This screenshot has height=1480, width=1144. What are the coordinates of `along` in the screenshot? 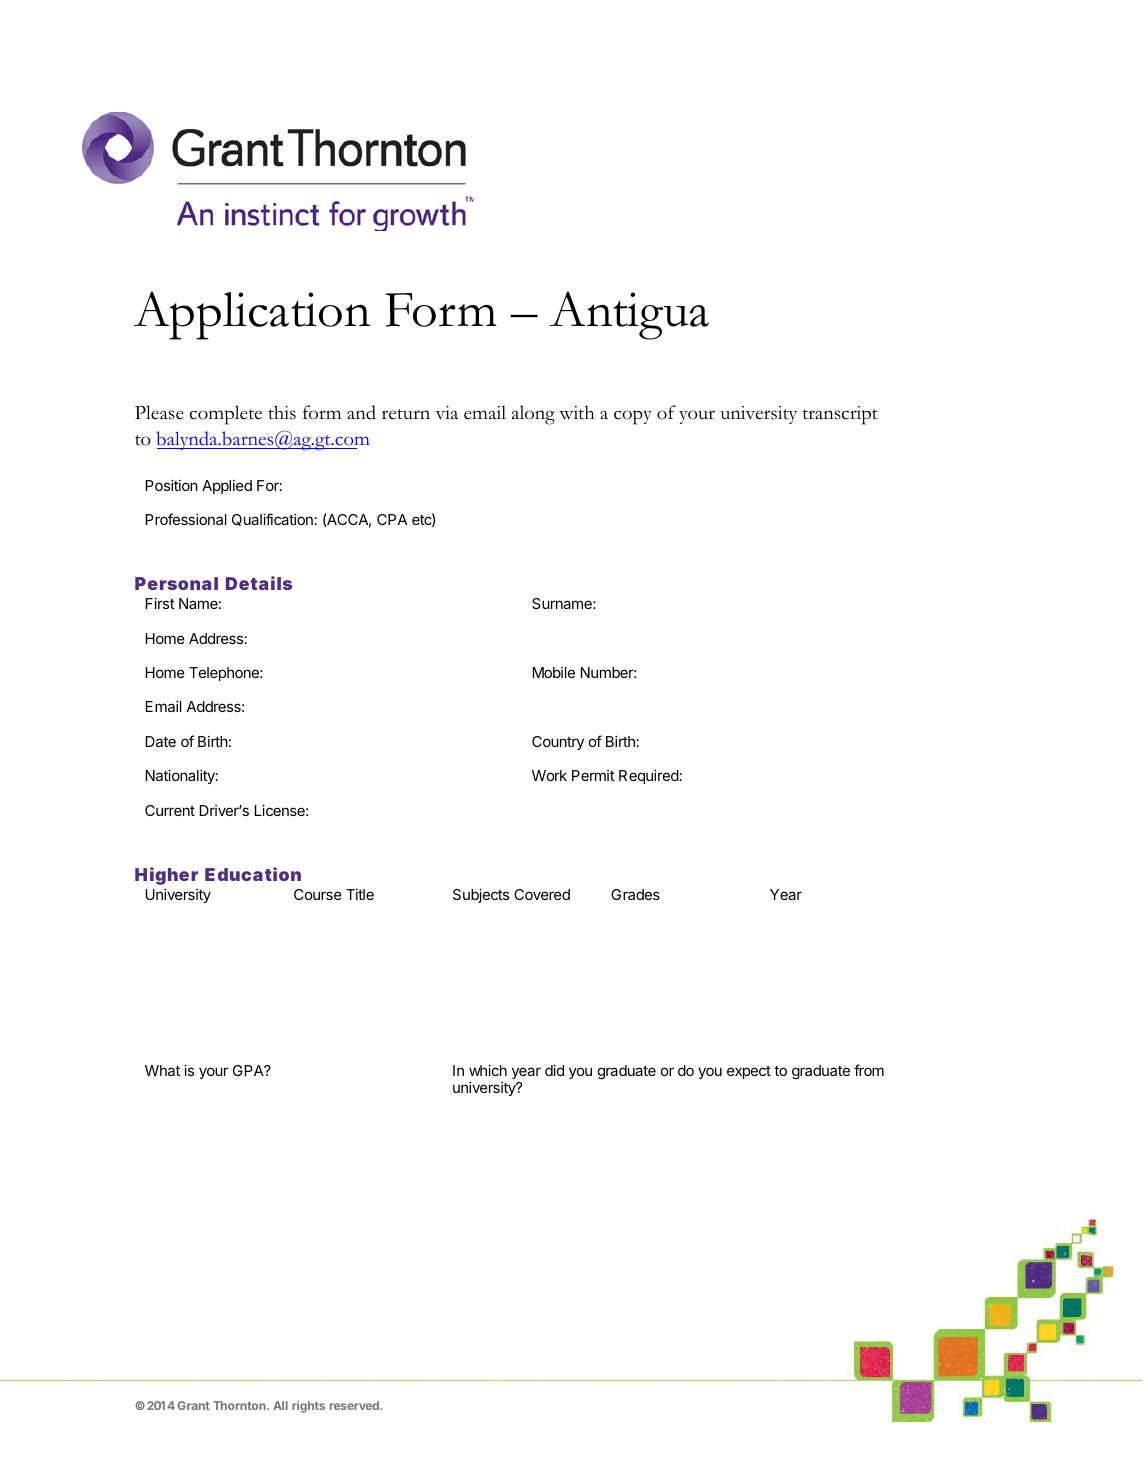 It's located at (533, 415).
